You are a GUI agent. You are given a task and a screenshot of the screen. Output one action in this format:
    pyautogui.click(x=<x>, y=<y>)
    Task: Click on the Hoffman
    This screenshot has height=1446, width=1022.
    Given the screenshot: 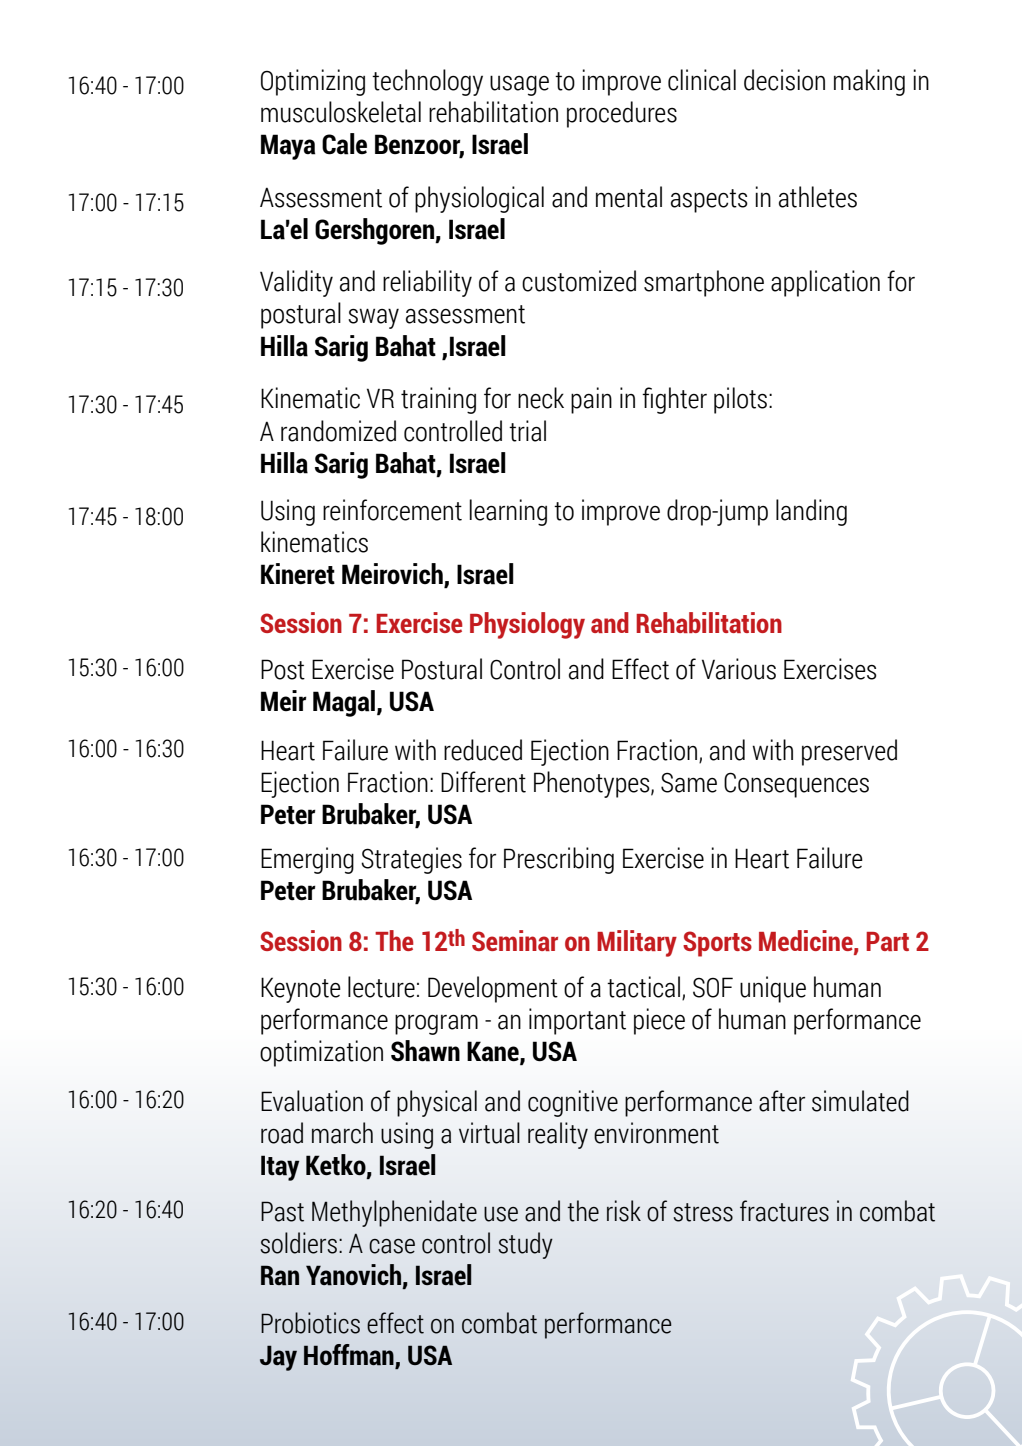 What is the action you would take?
    pyautogui.click(x=350, y=1356)
